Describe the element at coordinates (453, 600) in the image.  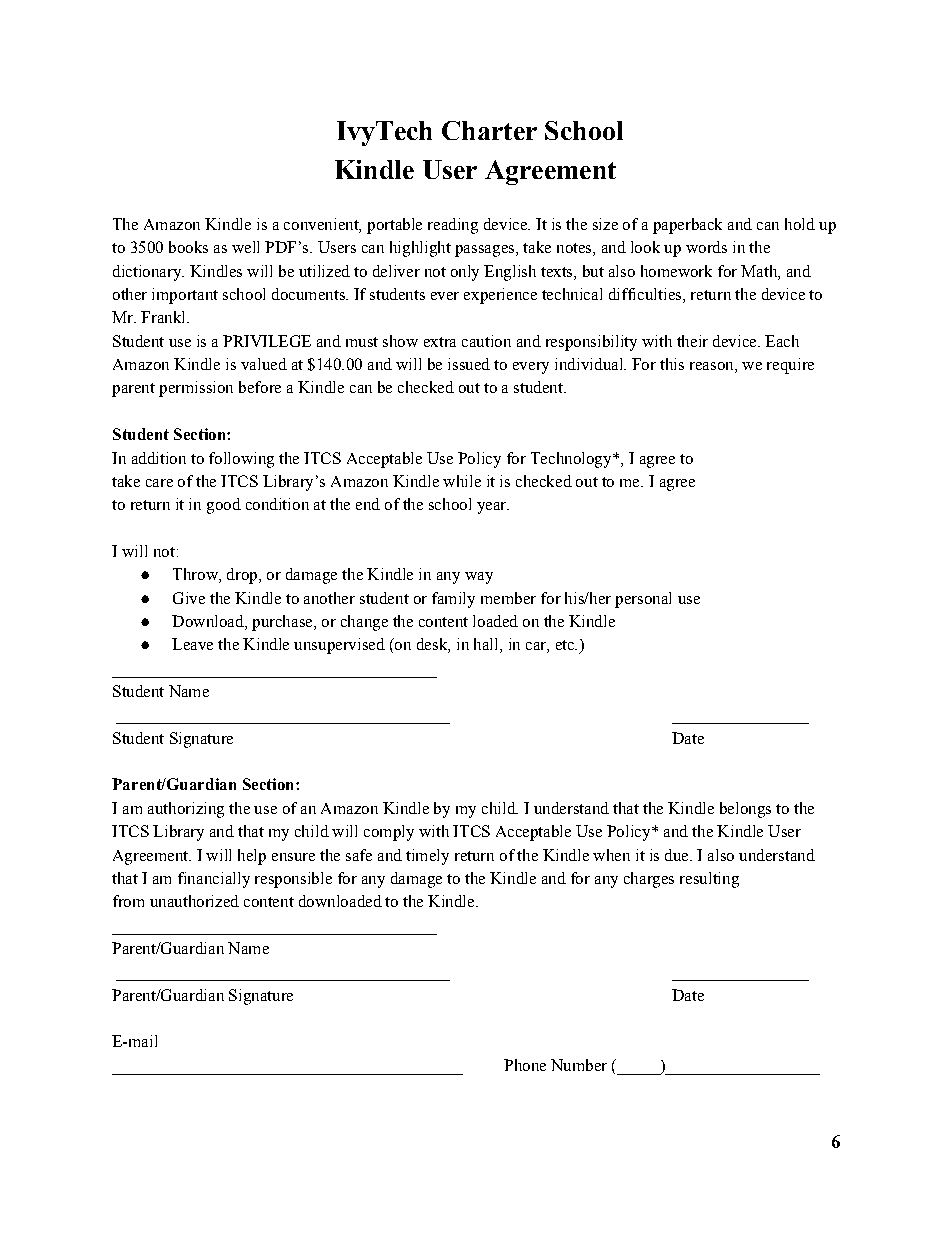
I see `family` at that location.
